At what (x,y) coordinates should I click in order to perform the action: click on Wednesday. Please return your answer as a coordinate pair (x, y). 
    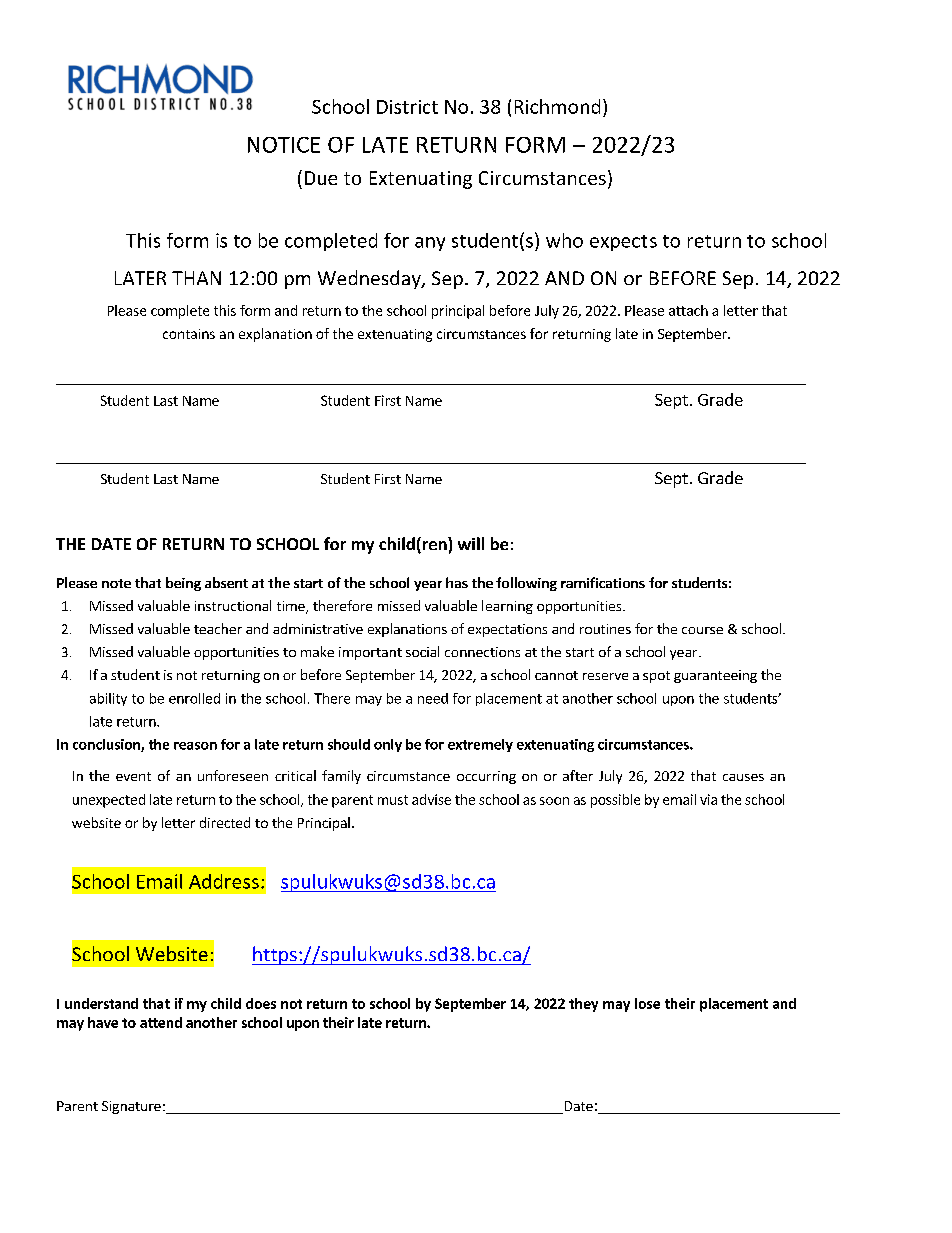
    Looking at the image, I should click on (370, 279).
